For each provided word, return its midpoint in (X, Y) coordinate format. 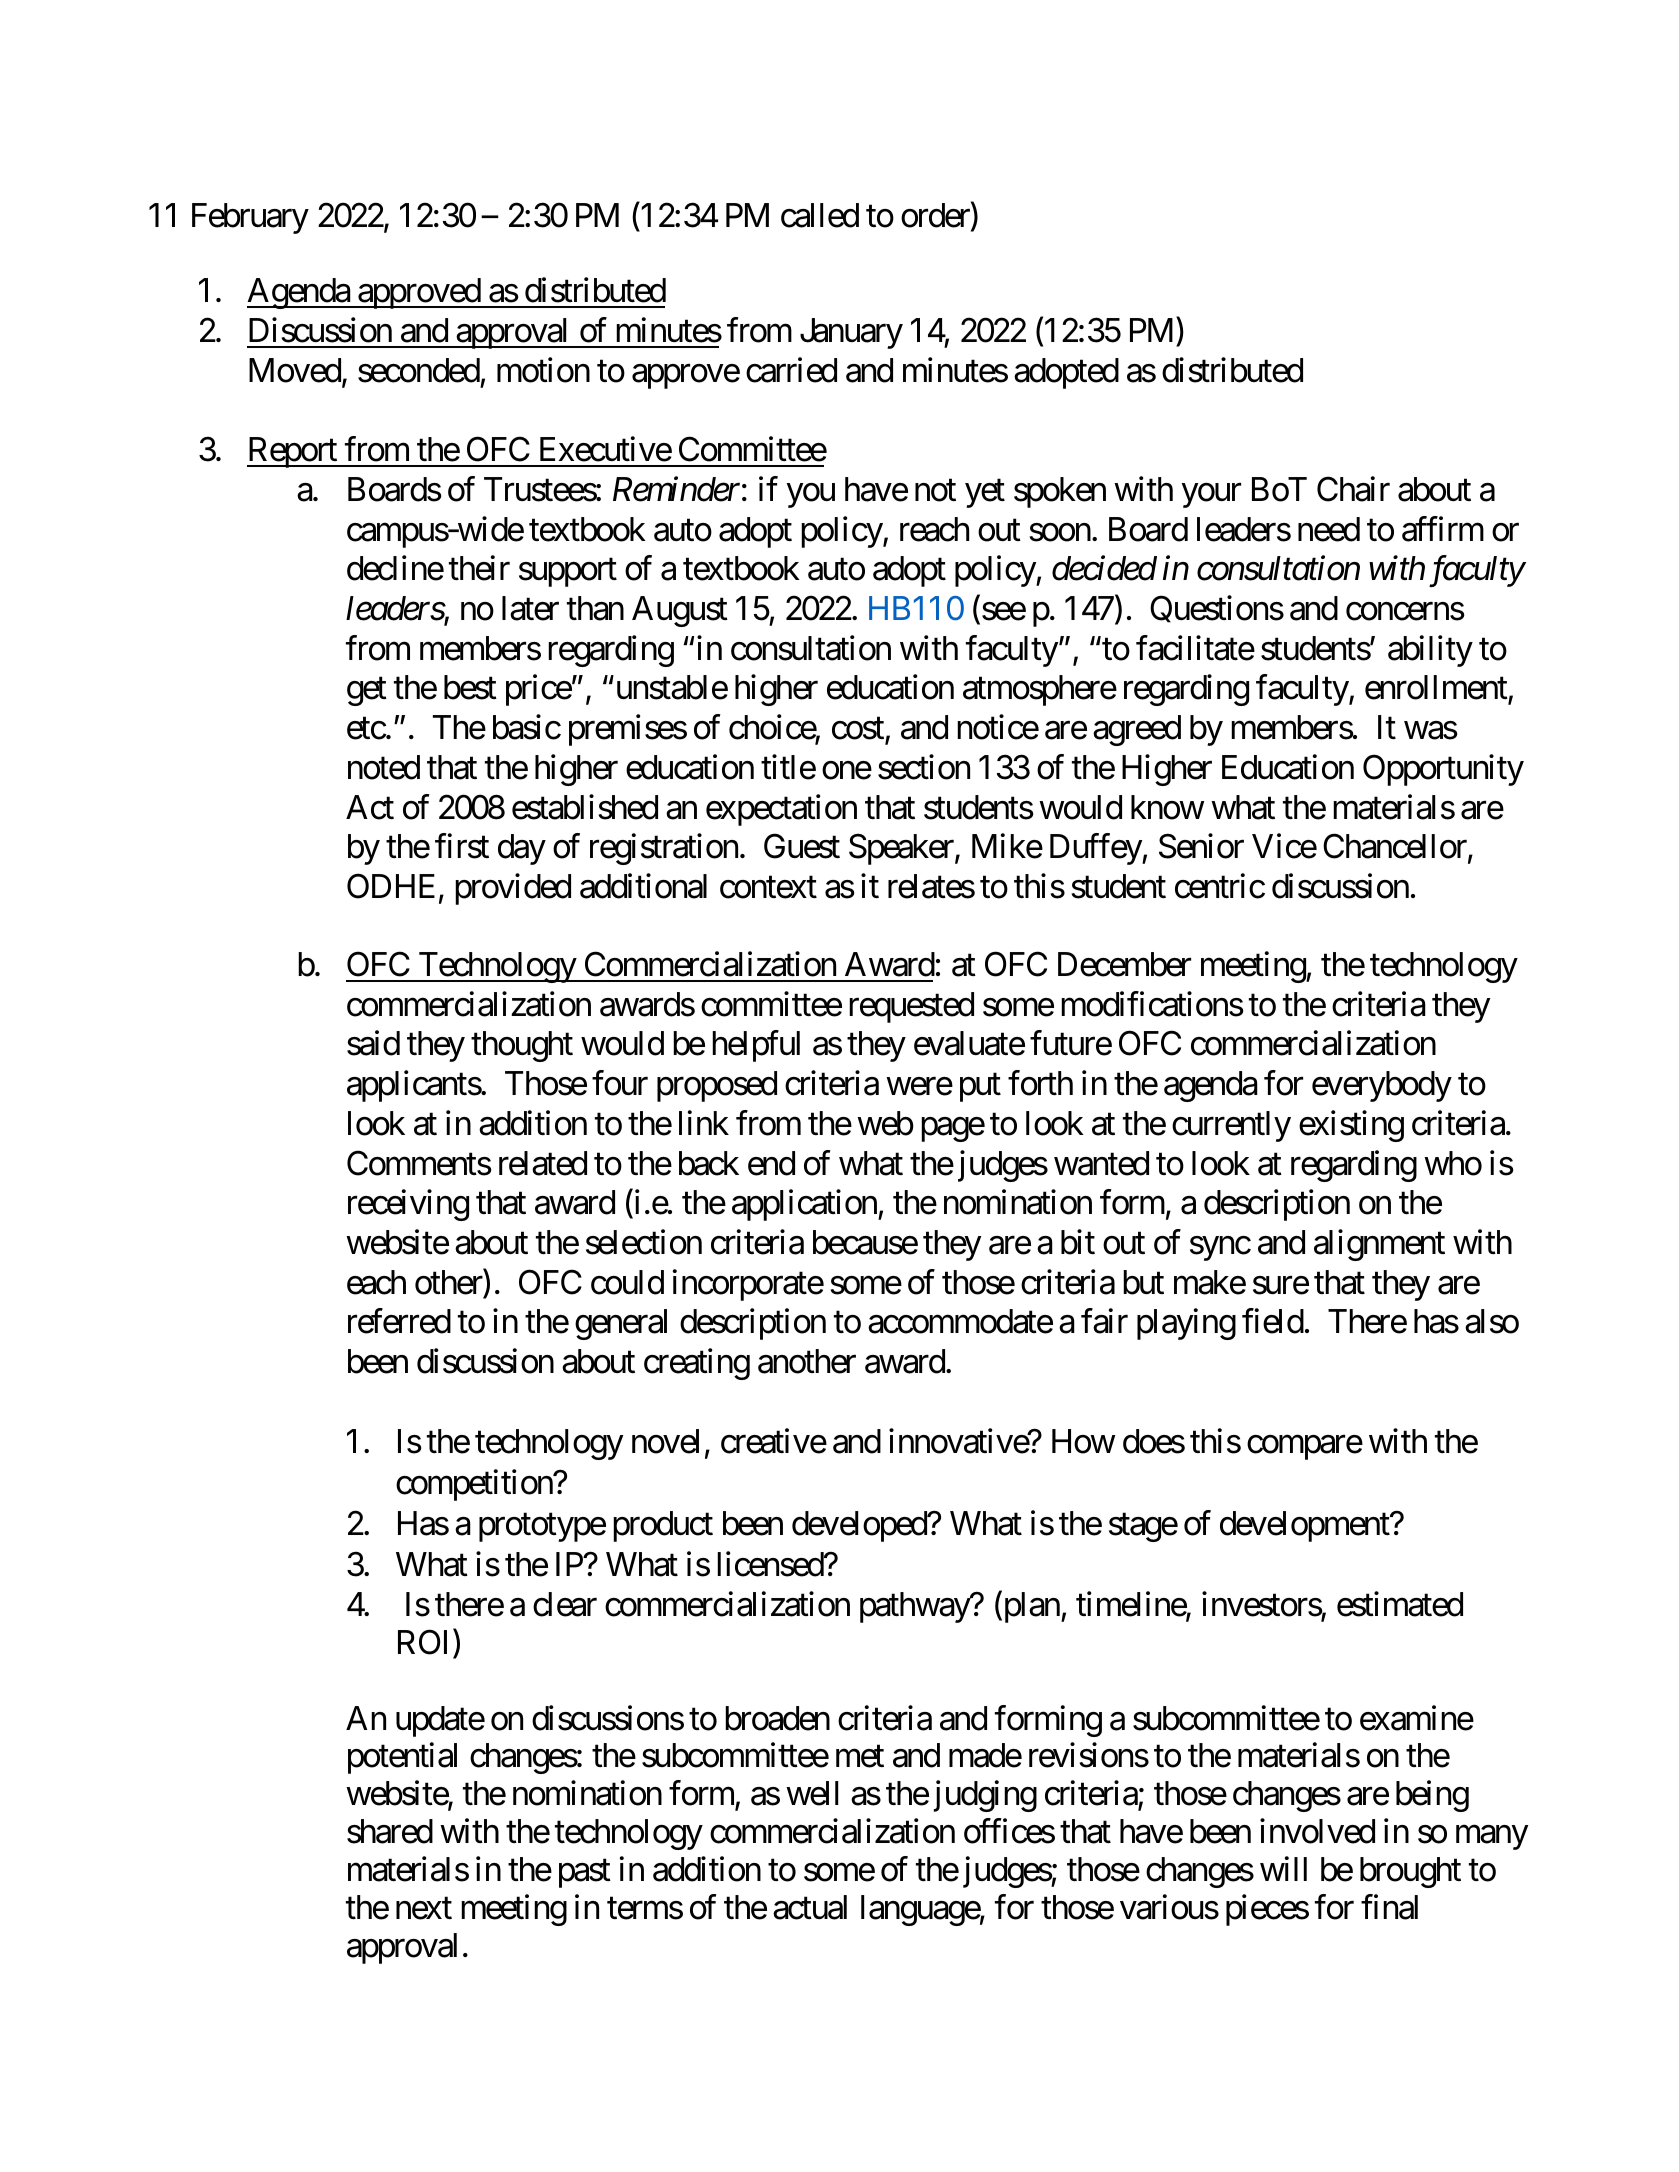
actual (810, 1907)
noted (384, 767)
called (820, 215)
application (805, 1205)
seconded (419, 370)
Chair (1353, 489)
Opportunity (1443, 770)
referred (399, 1321)
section (924, 767)
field (1273, 1321)
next (424, 1909)
